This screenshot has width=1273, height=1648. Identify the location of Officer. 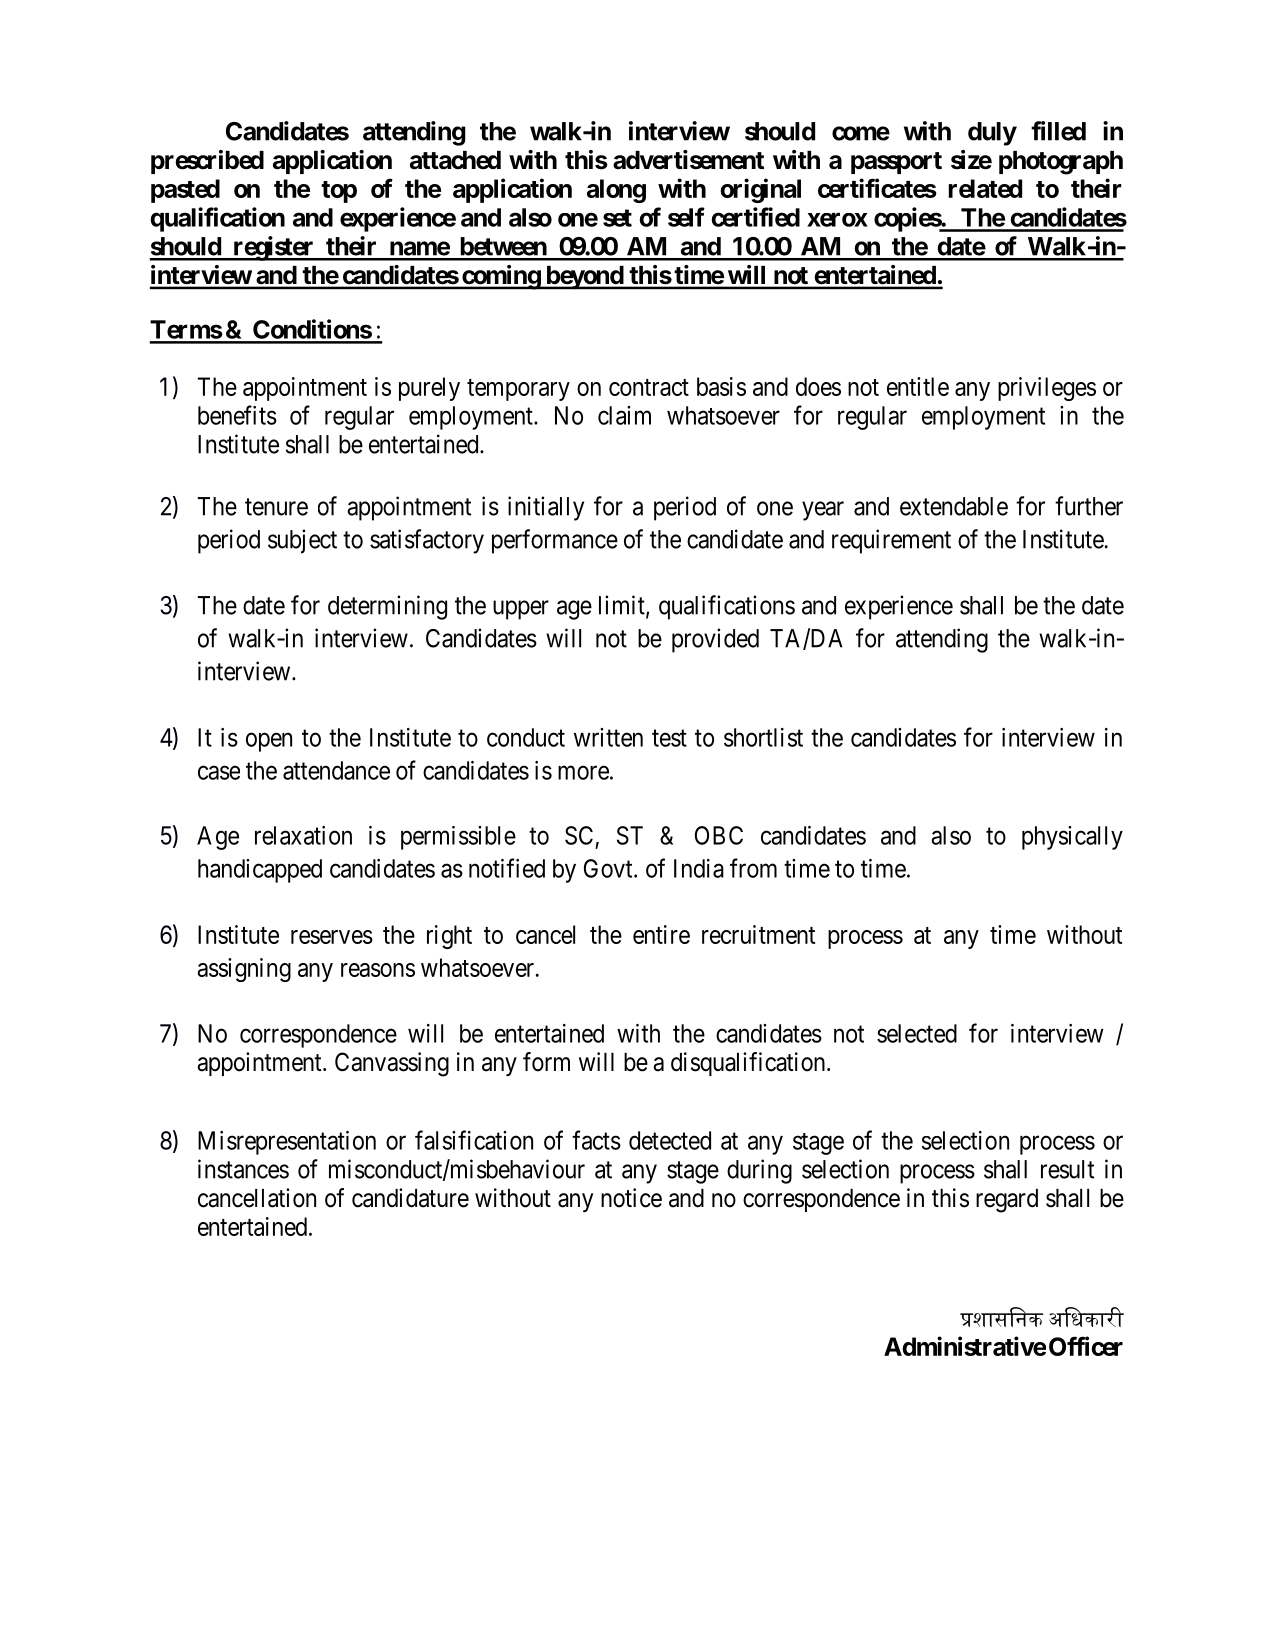
(1086, 1346).
